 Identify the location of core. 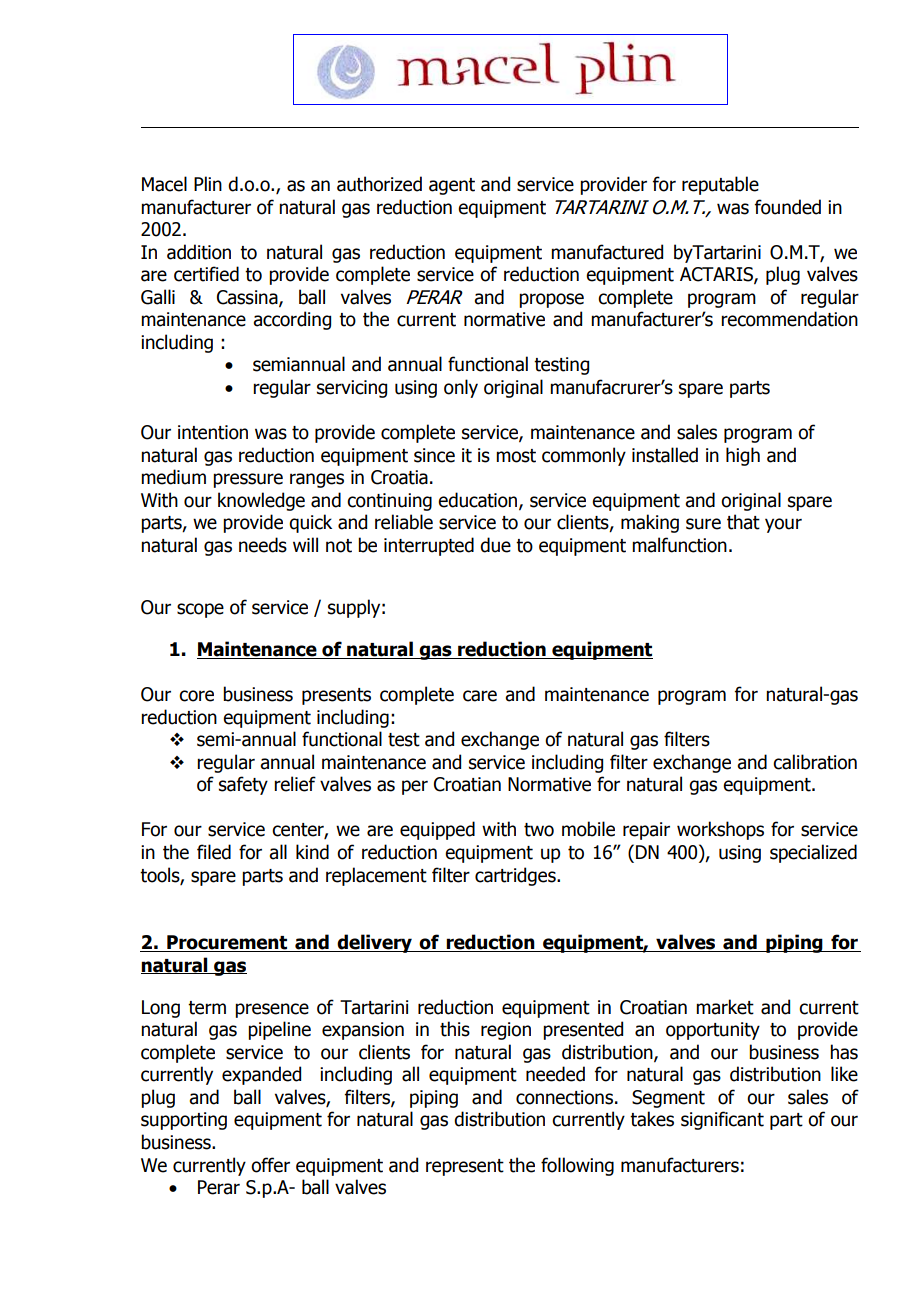
(196, 696).
